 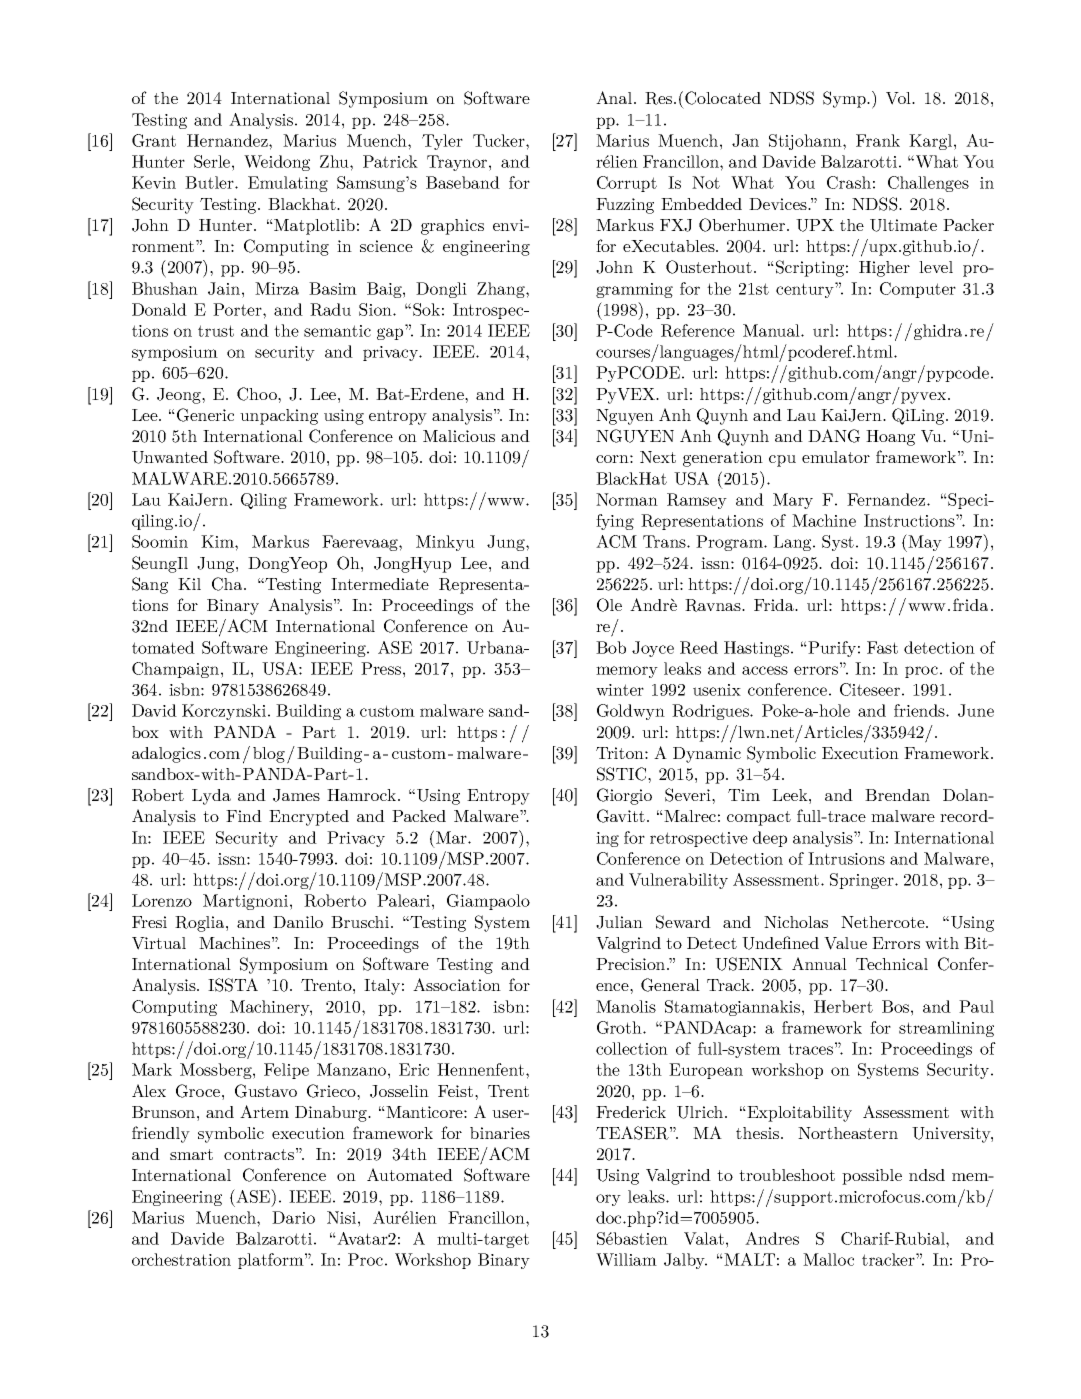 I want to click on Hernandez, so click(x=228, y=140).
